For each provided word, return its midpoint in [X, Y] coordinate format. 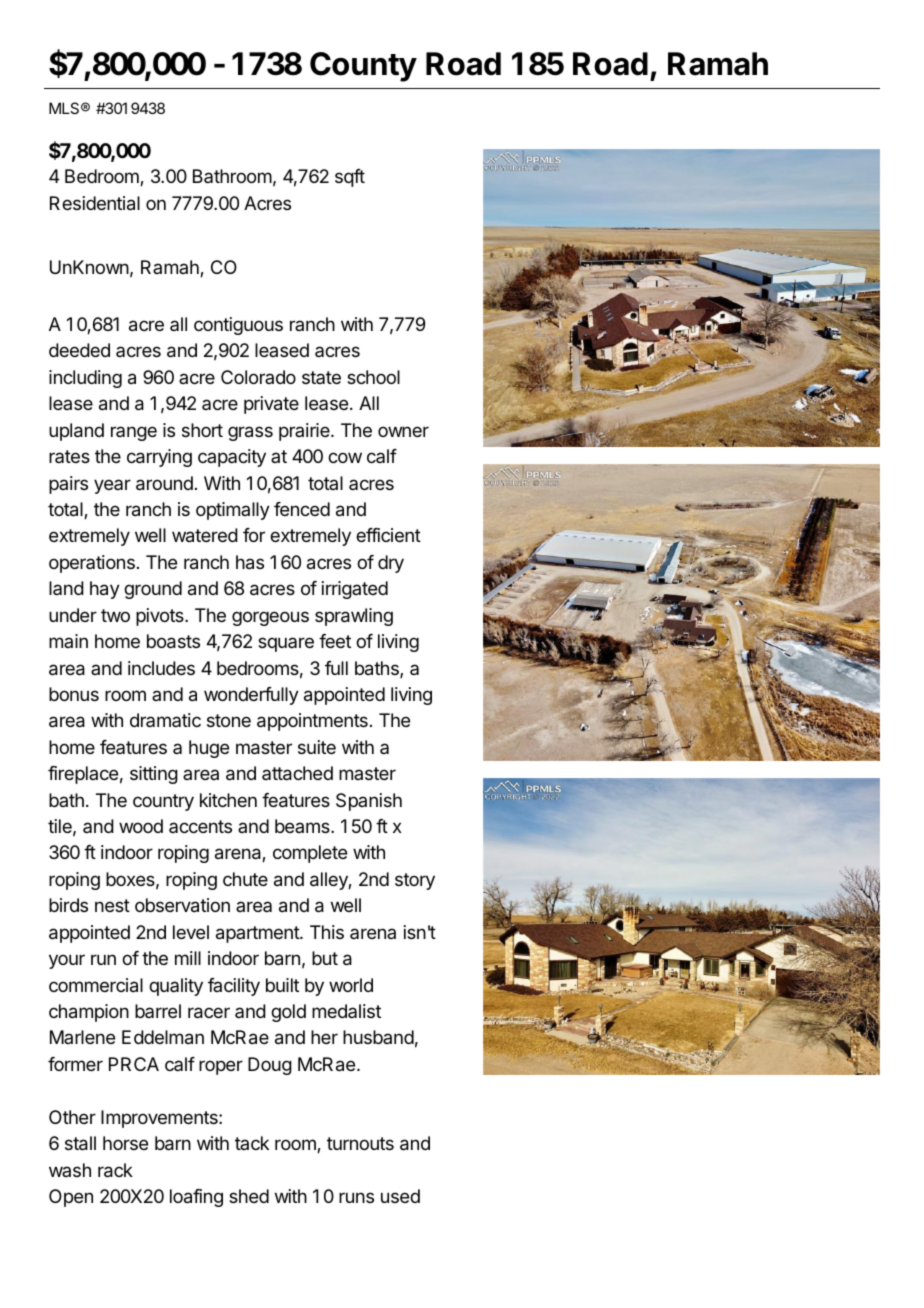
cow [345, 457]
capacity [232, 458]
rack [115, 1170]
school [373, 377]
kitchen [228, 800]
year [112, 486]
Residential [95, 203]
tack [252, 1143]
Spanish [369, 802]
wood [141, 826]
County [363, 67]
